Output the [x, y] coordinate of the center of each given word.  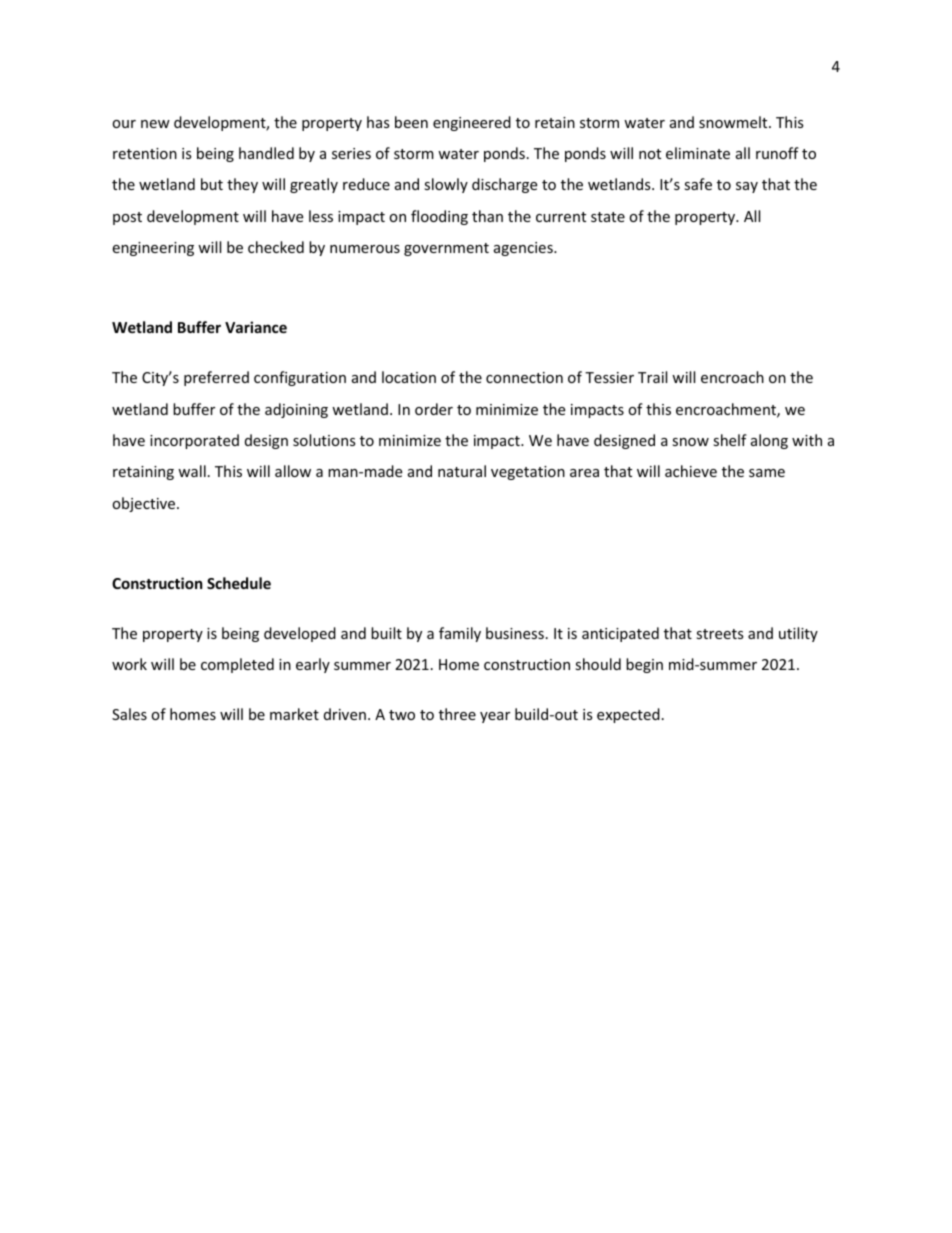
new [155, 124]
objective [145, 504]
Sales [129, 714]
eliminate [698, 153]
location [409, 377]
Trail [652, 377]
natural [462, 471]
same [767, 473]
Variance [256, 327]
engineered [472, 123]
